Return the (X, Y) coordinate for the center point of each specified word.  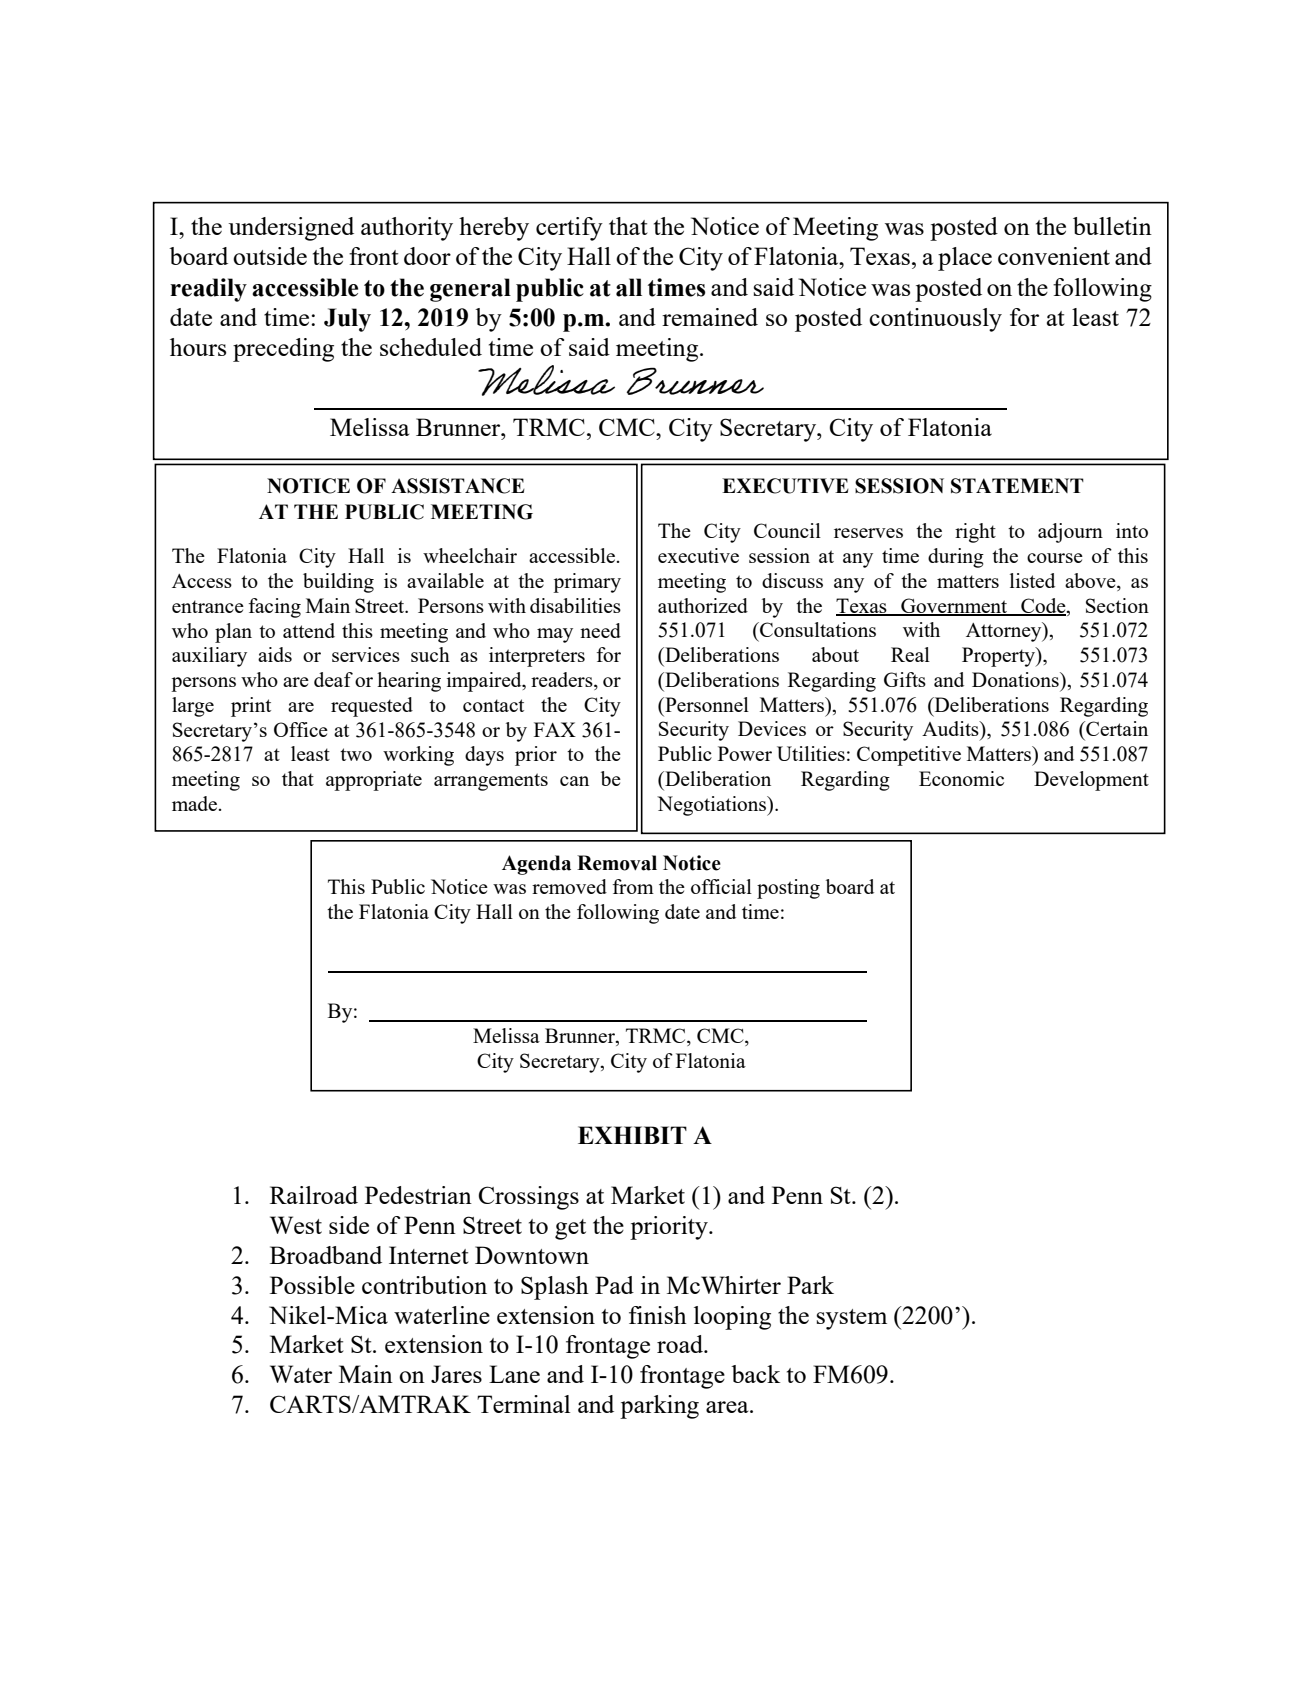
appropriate (374, 781)
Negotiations (713, 806)
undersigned (291, 229)
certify (569, 229)
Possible (312, 1285)
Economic (961, 778)
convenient (1054, 256)
